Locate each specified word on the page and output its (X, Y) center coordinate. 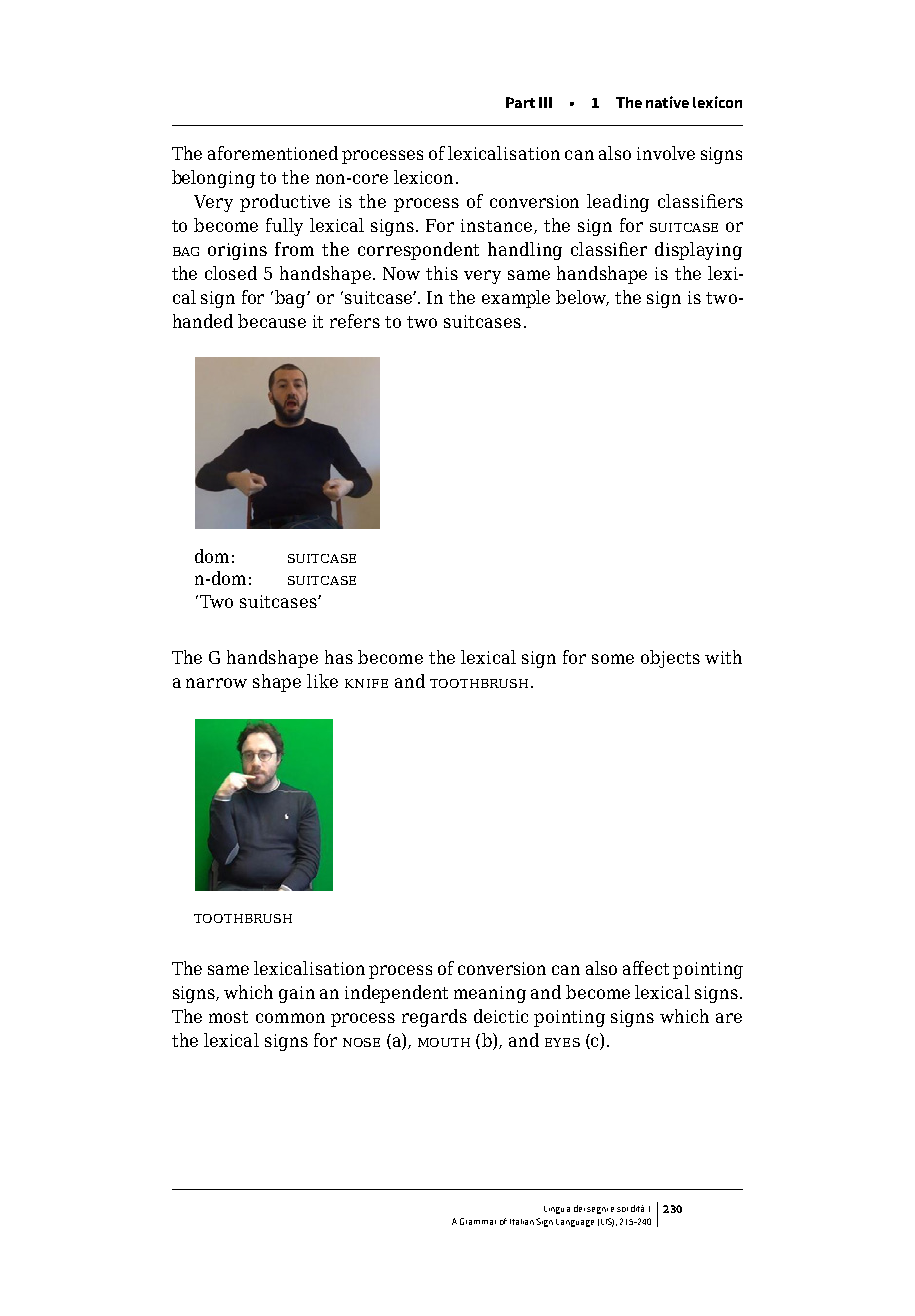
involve (666, 153)
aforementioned (273, 153)
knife (366, 683)
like (322, 681)
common (290, 1018)
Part (520, 102)
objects (670, 659)
